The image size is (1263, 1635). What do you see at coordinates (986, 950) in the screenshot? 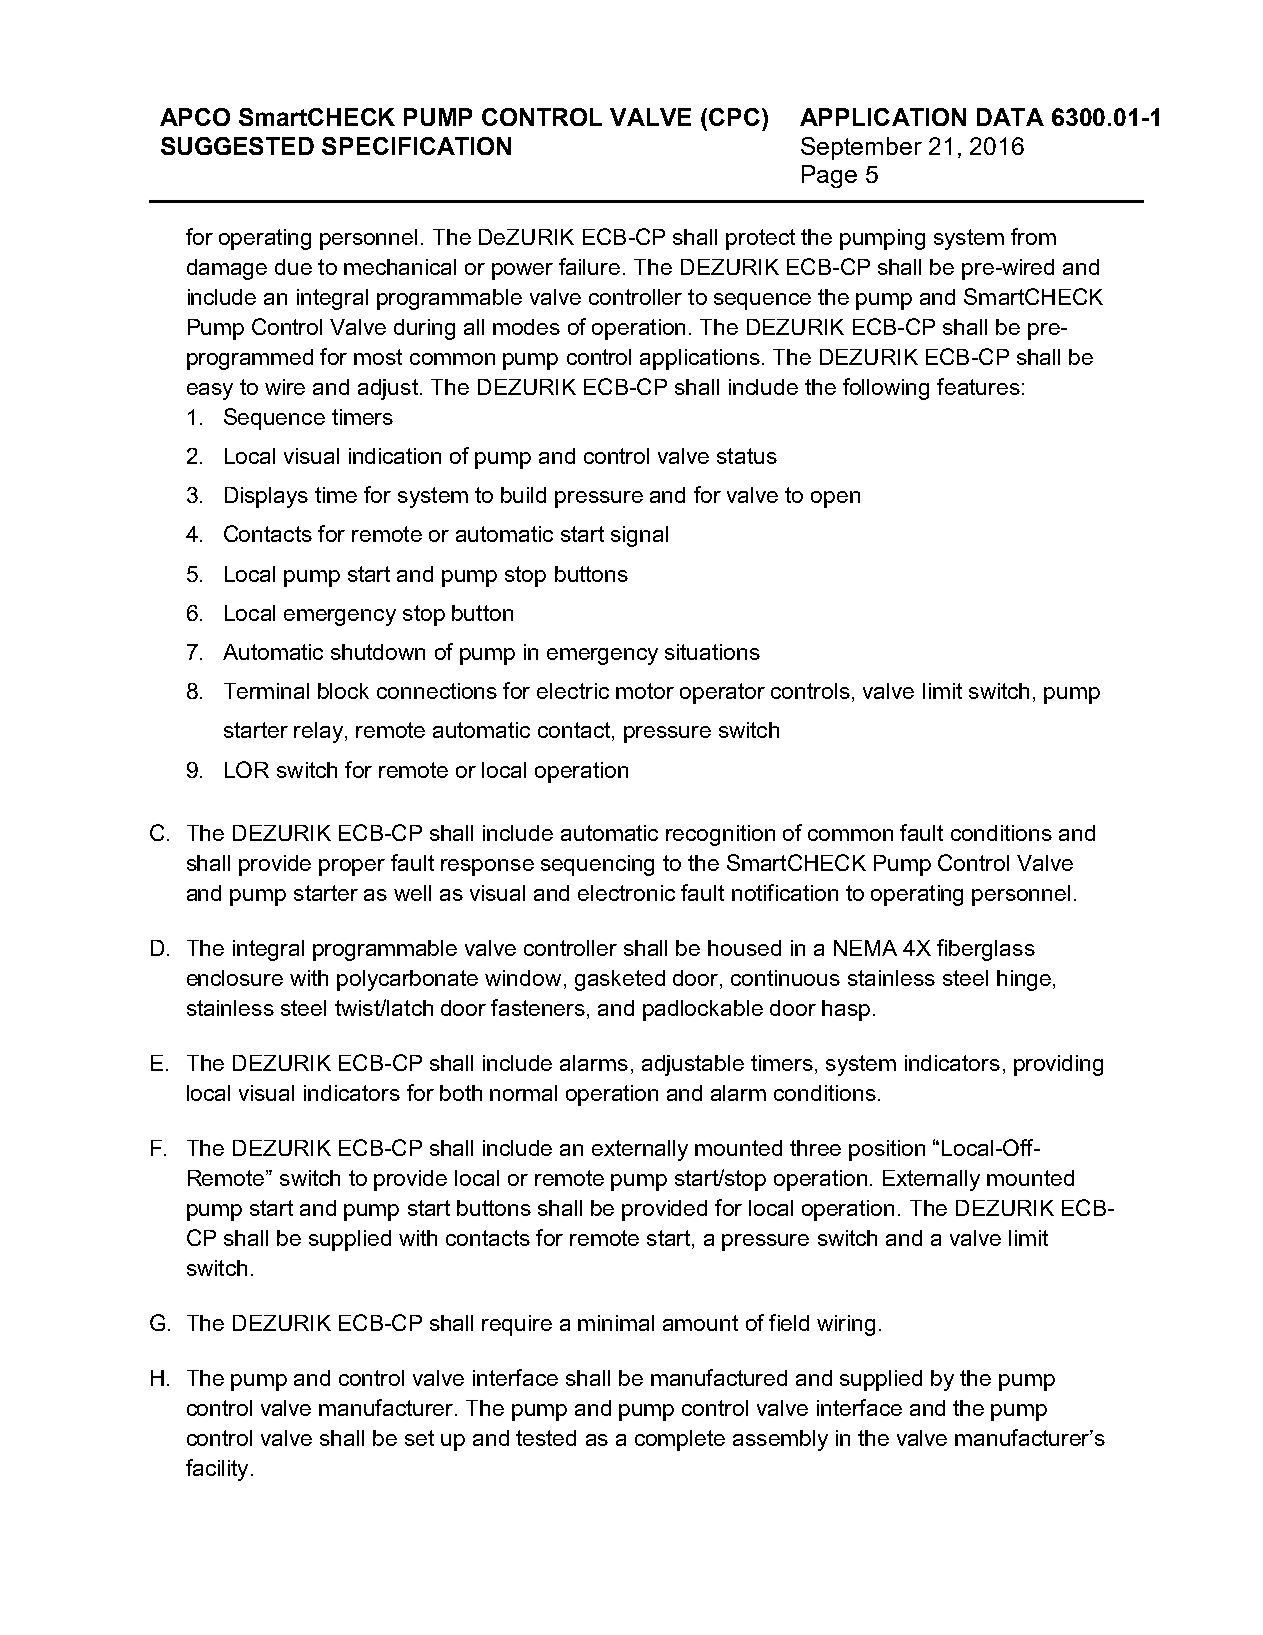
I see `fiberglass` at bounding box center [986, 950].
